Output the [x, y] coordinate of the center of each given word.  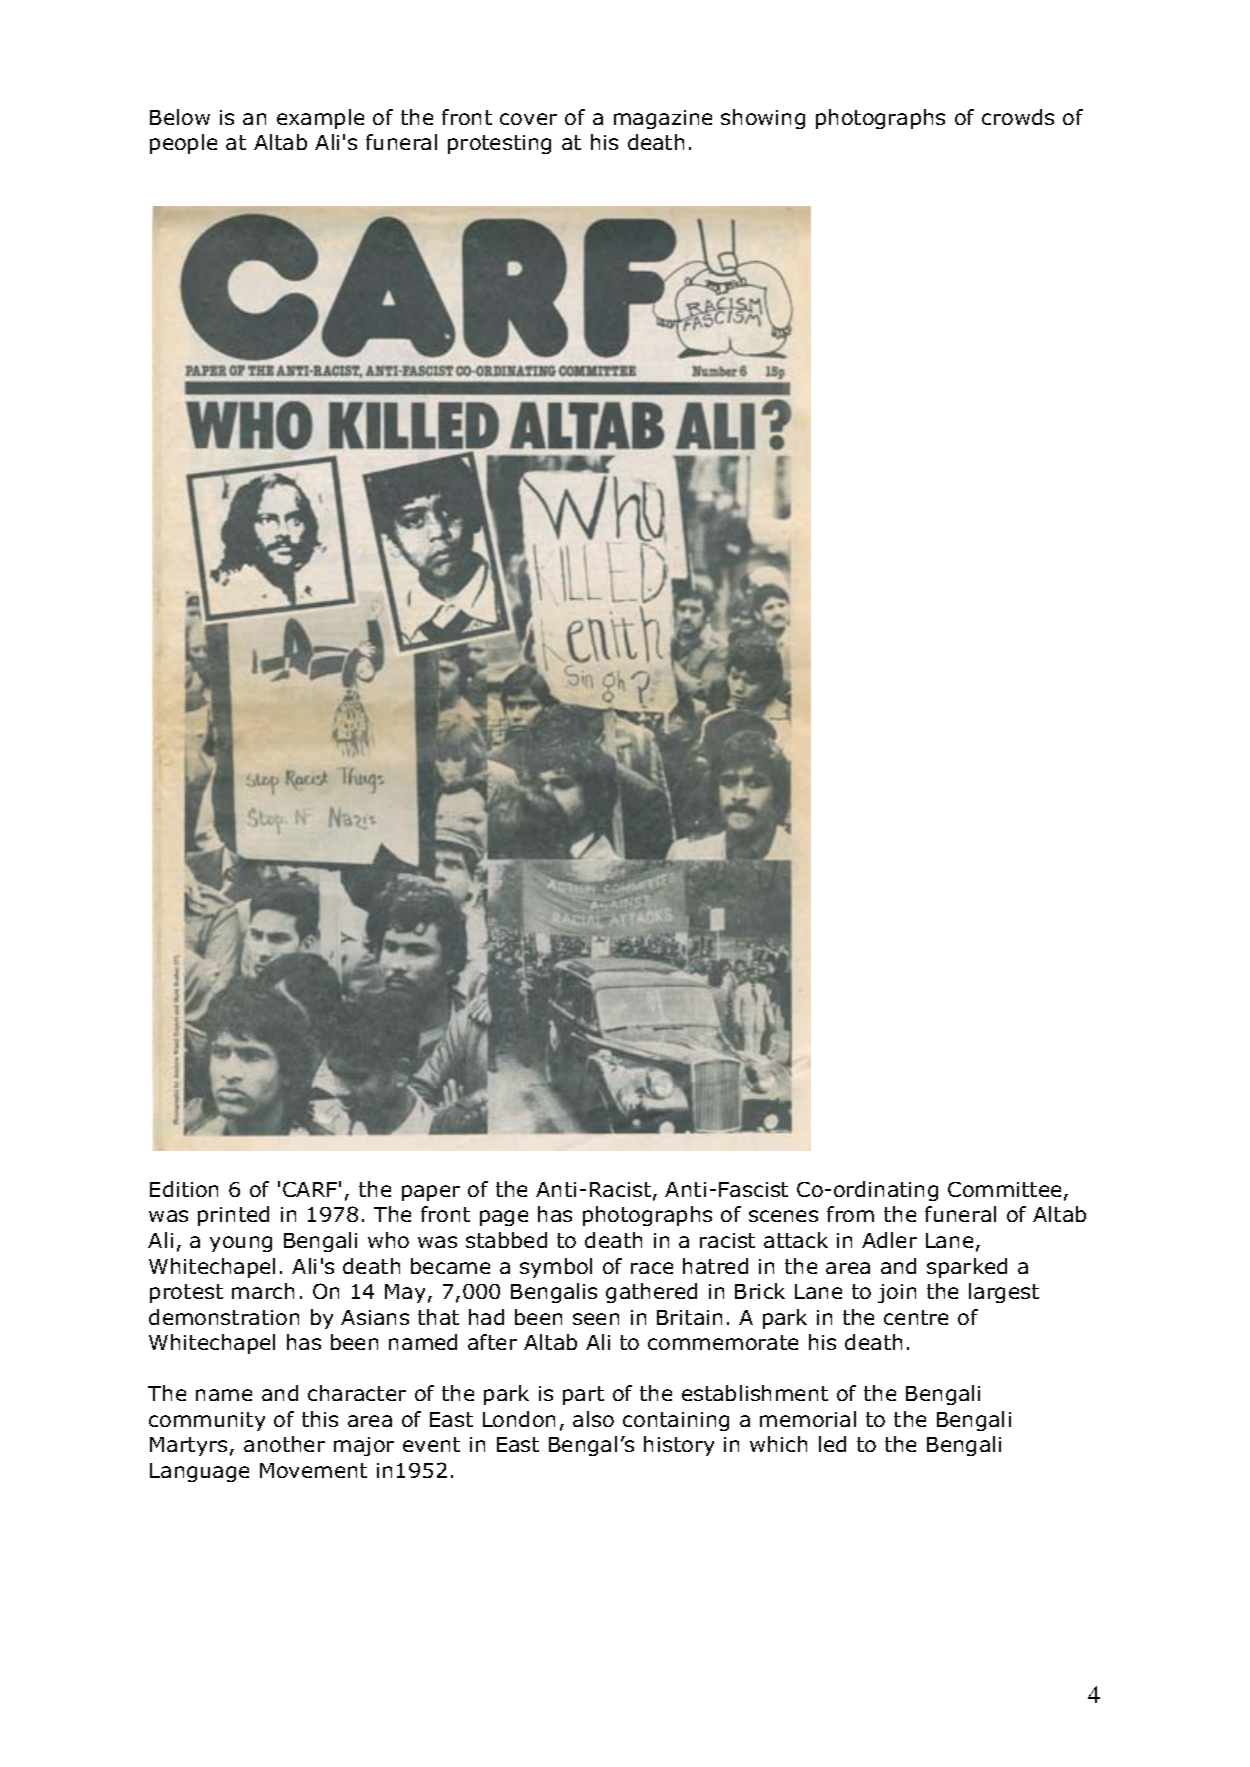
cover [528, 119]
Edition [184, 1189]
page [504, 1218]
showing [763, 119]
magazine [663, 119]
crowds [1018, 117]
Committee [1004, 1189]
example [320, 119]
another [284, 1444]
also [593, 1419]
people [183, 144]
